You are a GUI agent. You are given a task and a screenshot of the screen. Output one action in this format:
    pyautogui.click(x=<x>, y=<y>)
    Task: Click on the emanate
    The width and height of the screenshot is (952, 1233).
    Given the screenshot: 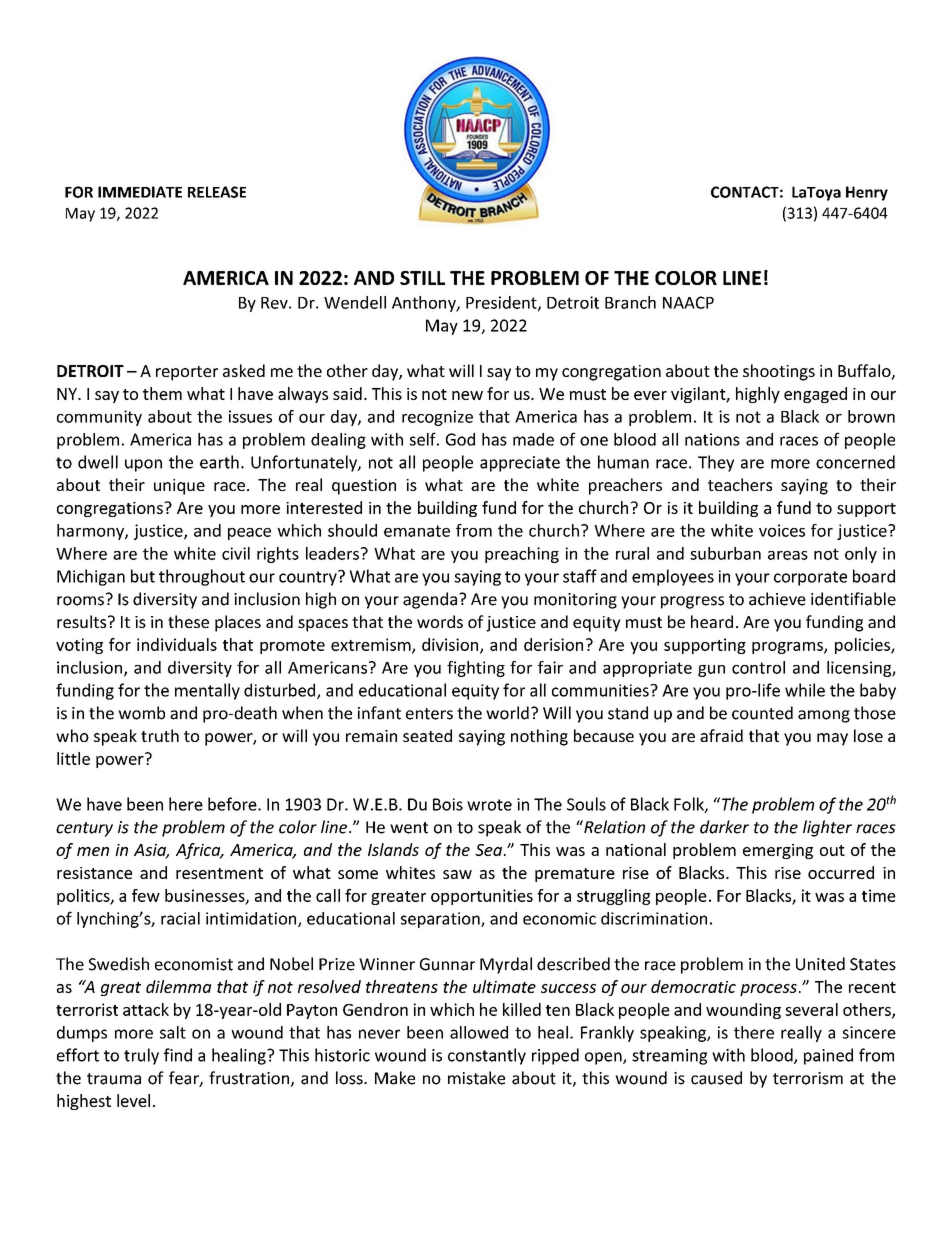 What is the action you would take?
    pyautogui.click(x=417, y=531)
